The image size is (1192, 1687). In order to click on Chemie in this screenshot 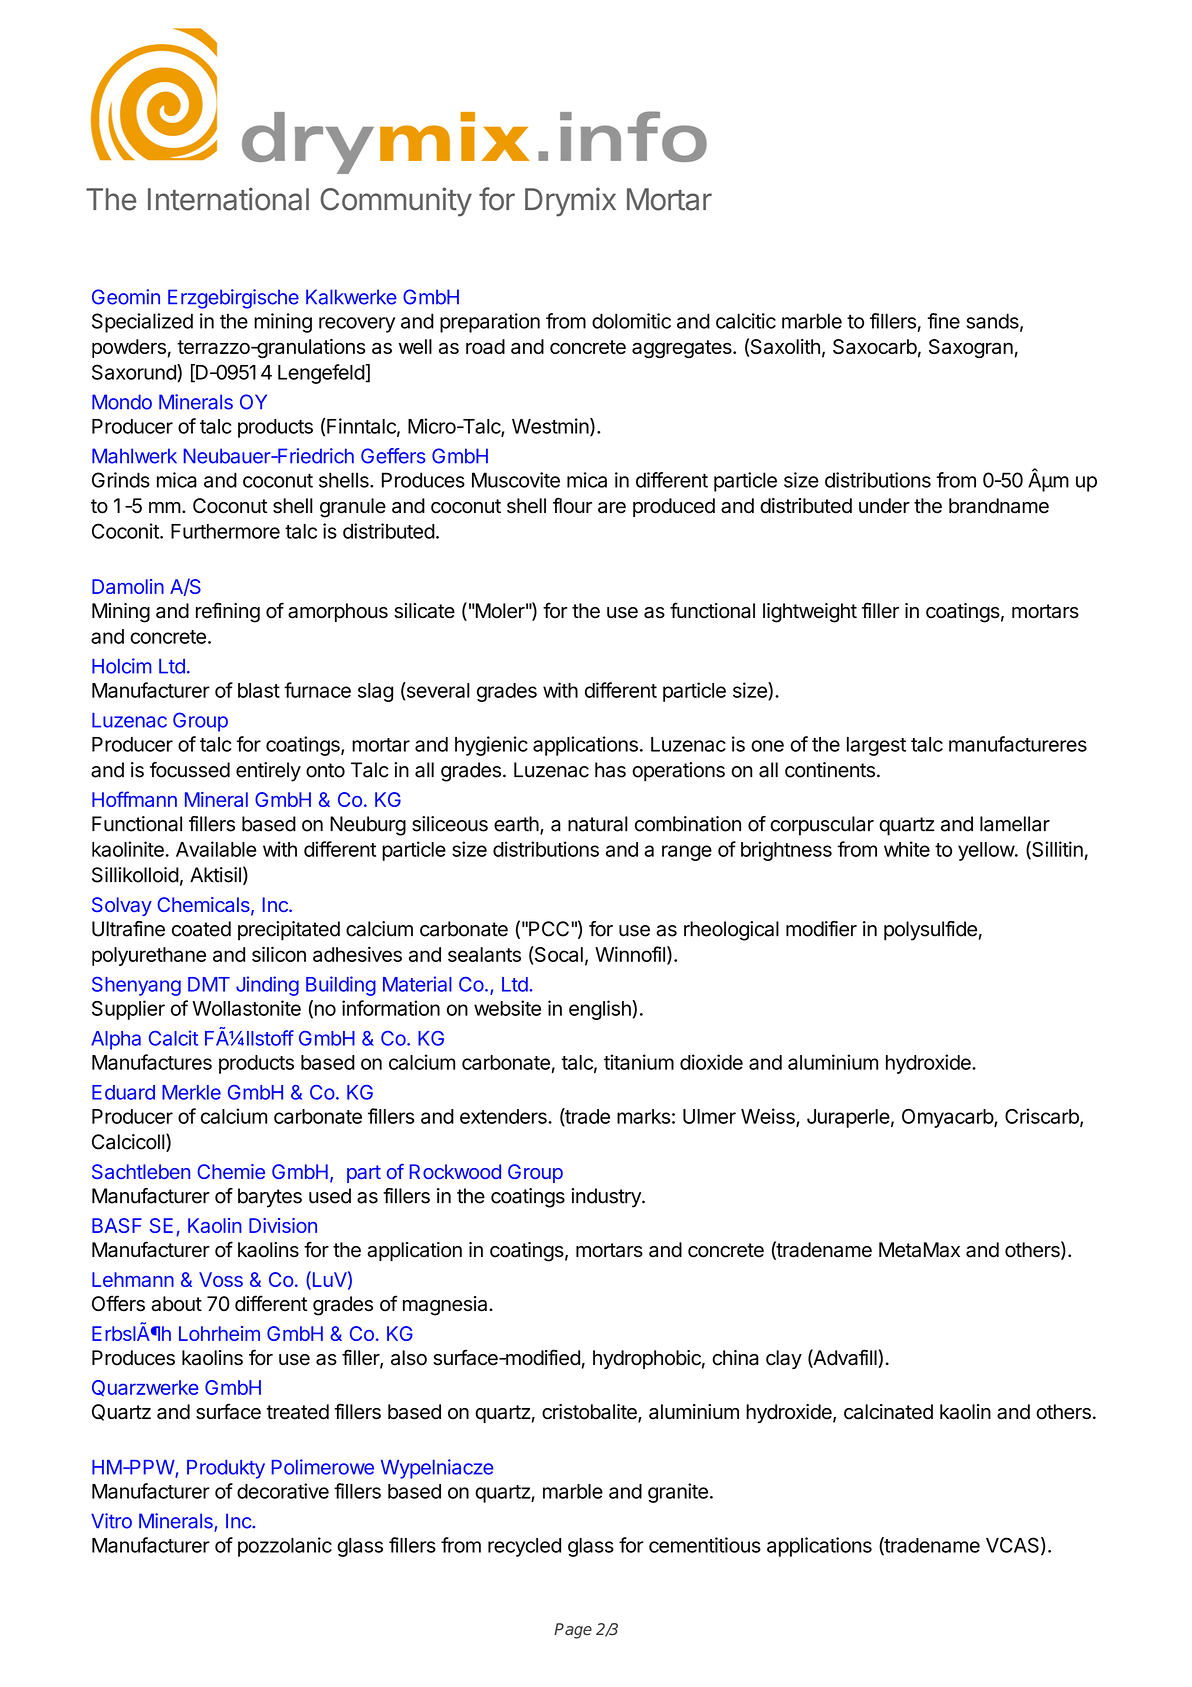, I will do `click(231, 1171)`.
